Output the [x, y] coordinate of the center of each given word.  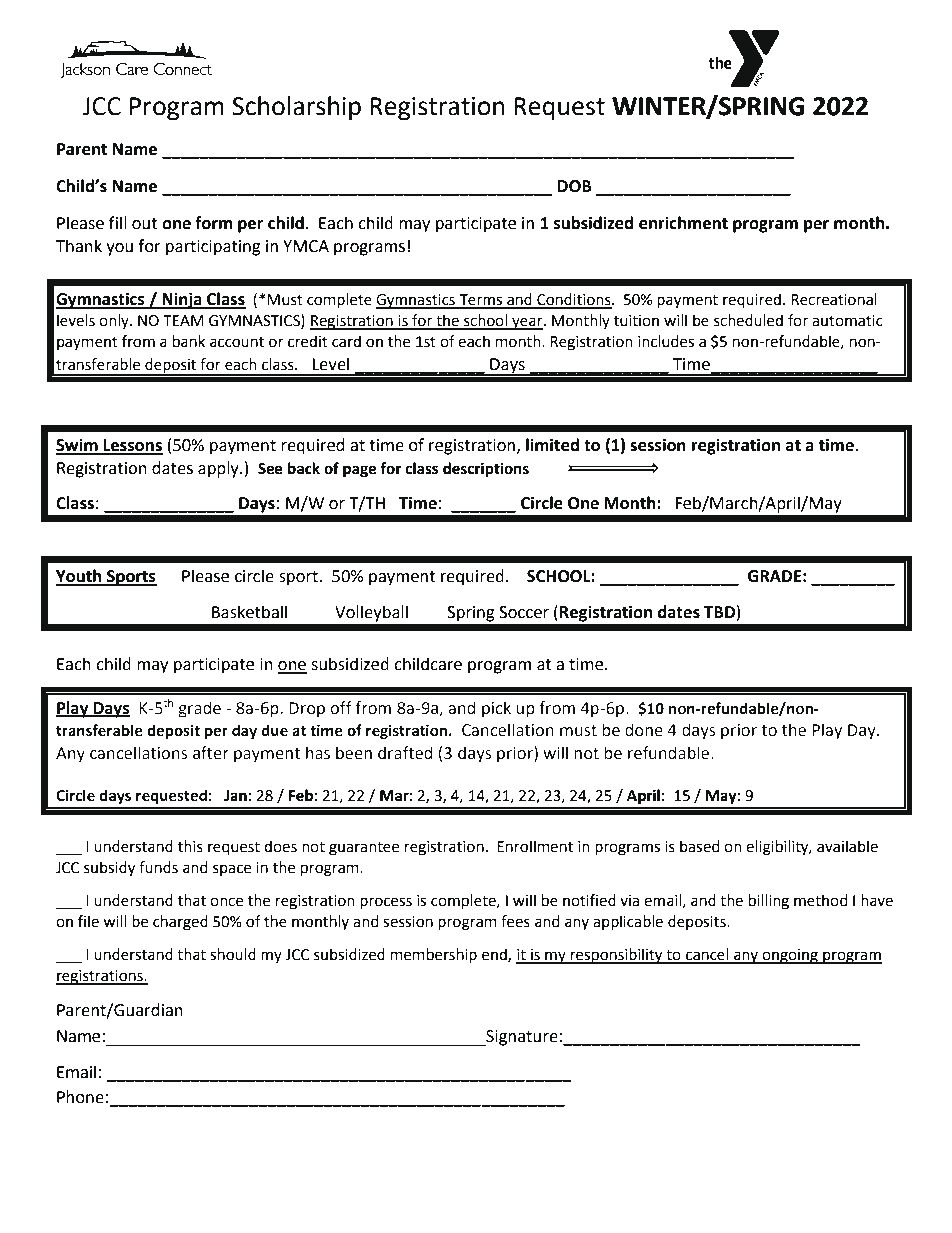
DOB [575, 186]
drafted [405, 753]
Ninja [182, 300]
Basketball [249, 612]
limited [552, 445]
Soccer [524, 612]
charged [180, 923]
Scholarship [296, 108]
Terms [481, 301]
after [211, 753]
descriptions [486, 470]
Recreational [834, 299]
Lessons [132, 446]
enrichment [683, 223]
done [644, 730]
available [847, 846]
